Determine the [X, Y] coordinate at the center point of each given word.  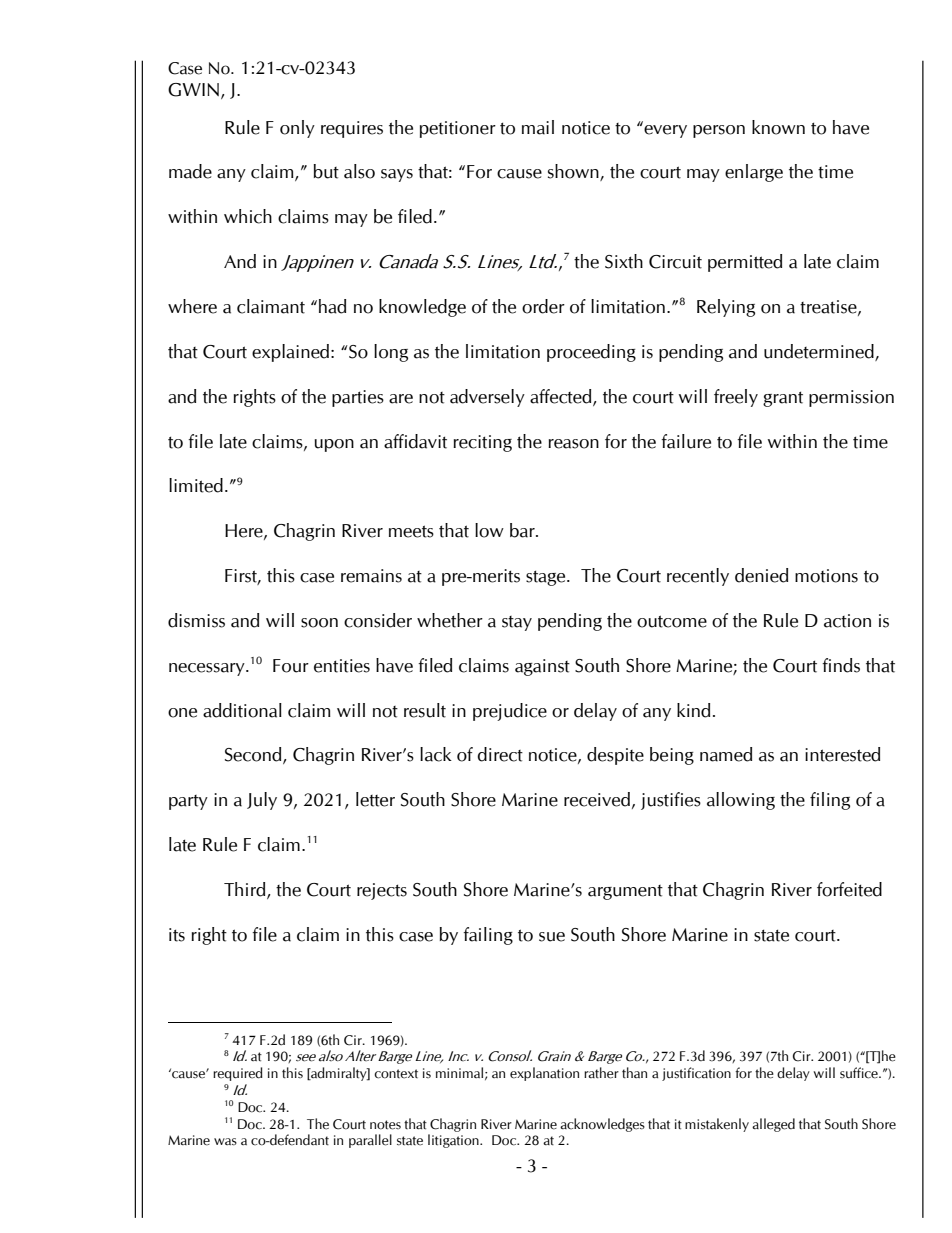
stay [517, 623]
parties [358, 398]
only [297, 129]
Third [246, 890]
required [238, 1074]
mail [538, 127]
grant [783, 399]
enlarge [754, 173]
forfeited [849, 889]
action [847, 621]
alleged [773, 1125]
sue [552, 937]
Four [291, 666]
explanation [544, 1074]
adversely [487, 398]
